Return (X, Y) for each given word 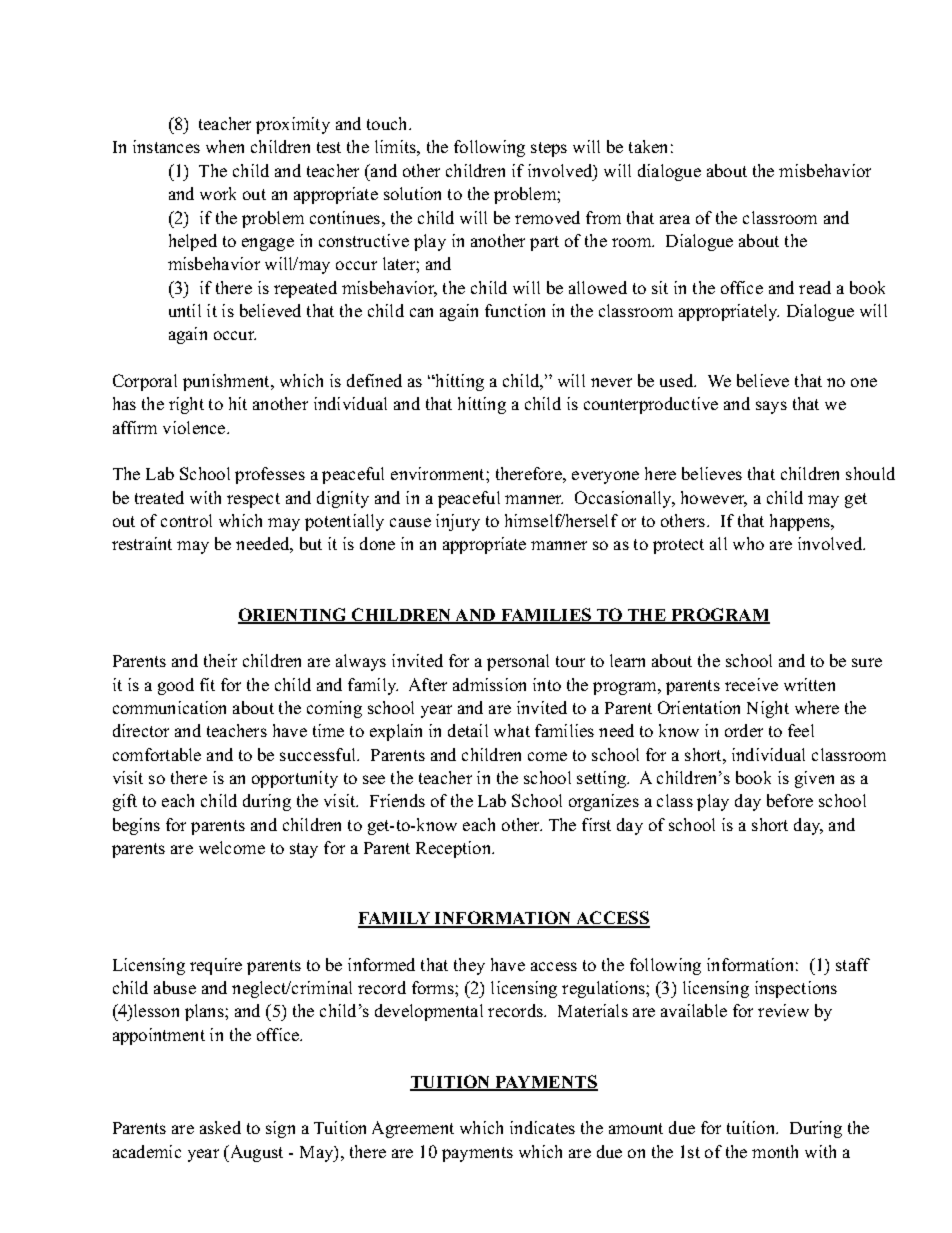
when (225, 146)
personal (518, 662)
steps (549, 149)
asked (220, 1127)
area (675, 219)
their (220, 660)
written (809, 684)
